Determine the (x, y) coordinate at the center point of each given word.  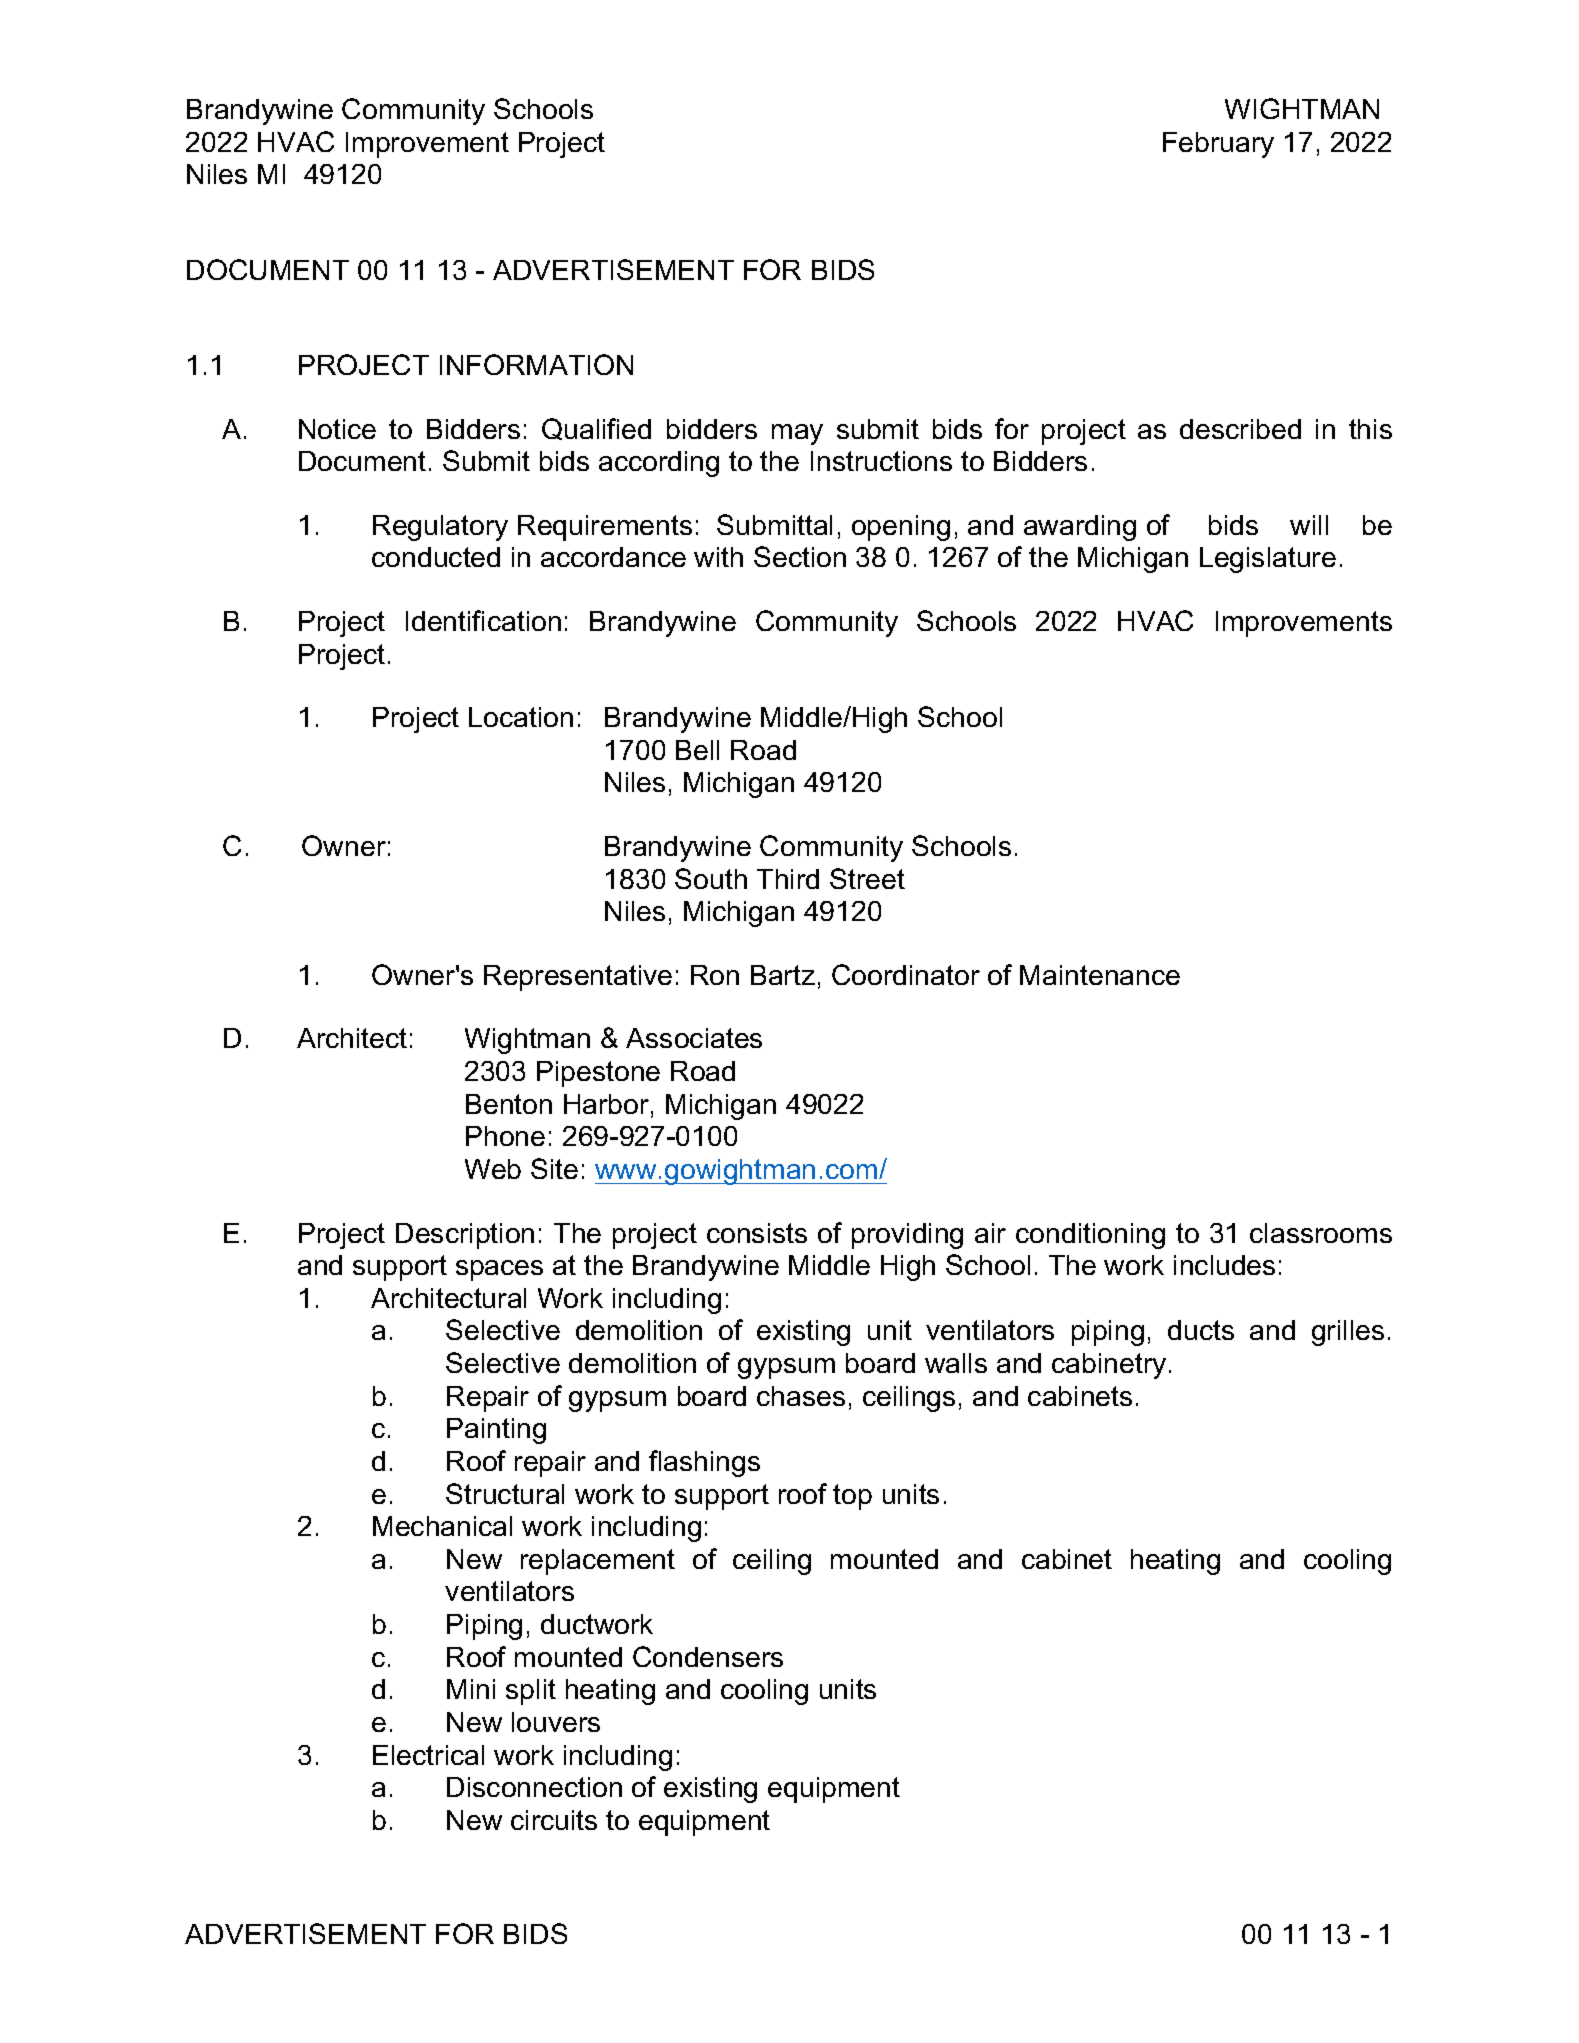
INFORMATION (536, 364)
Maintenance (1100, 975)
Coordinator (906, 974)
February (1218, 145)
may (797, 434)
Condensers (708, 1656)
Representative (578, 978)
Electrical (428, 1755)
